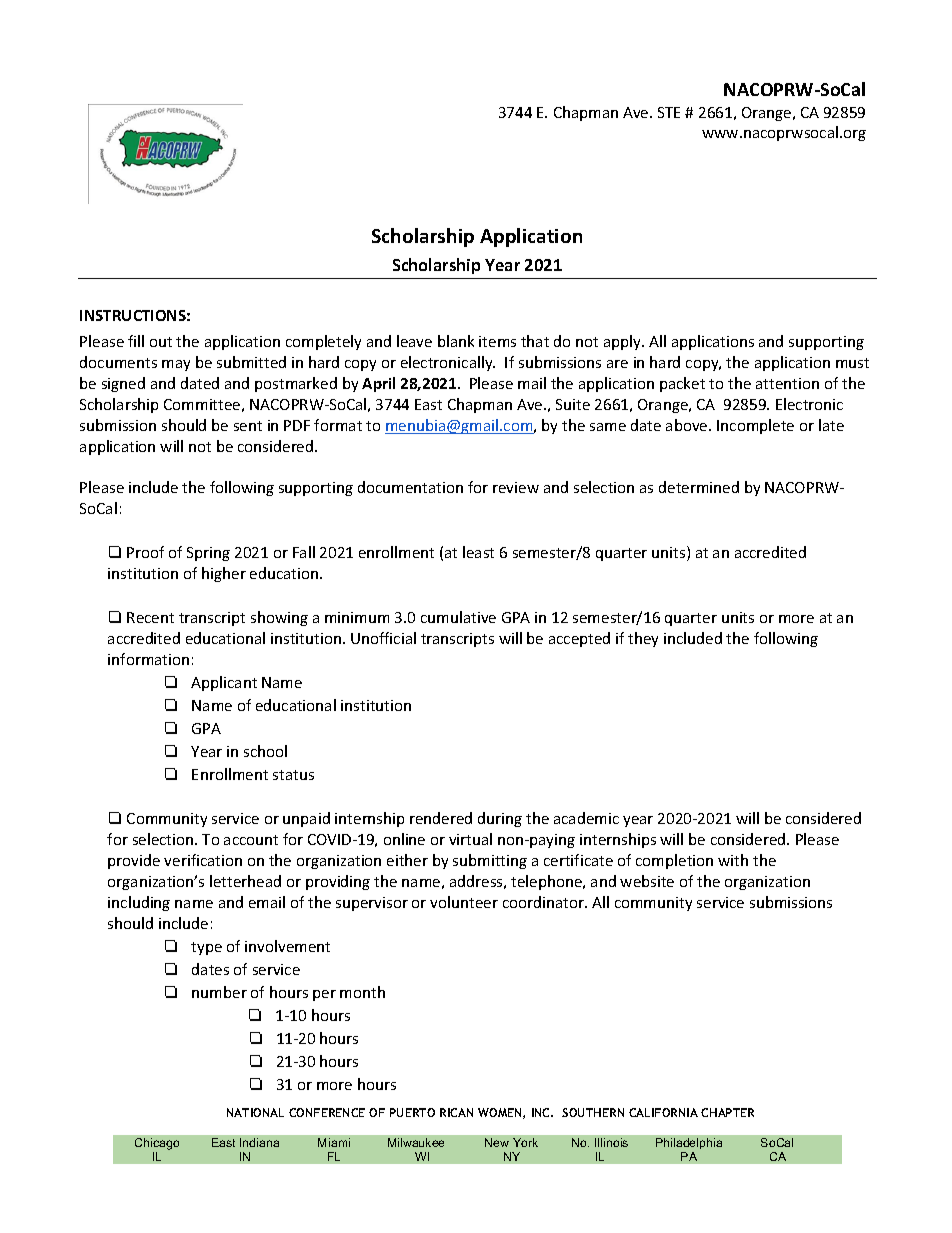 The width and height of the screenshot is (952, 1233). I want to click on with, so click(733, 860).
